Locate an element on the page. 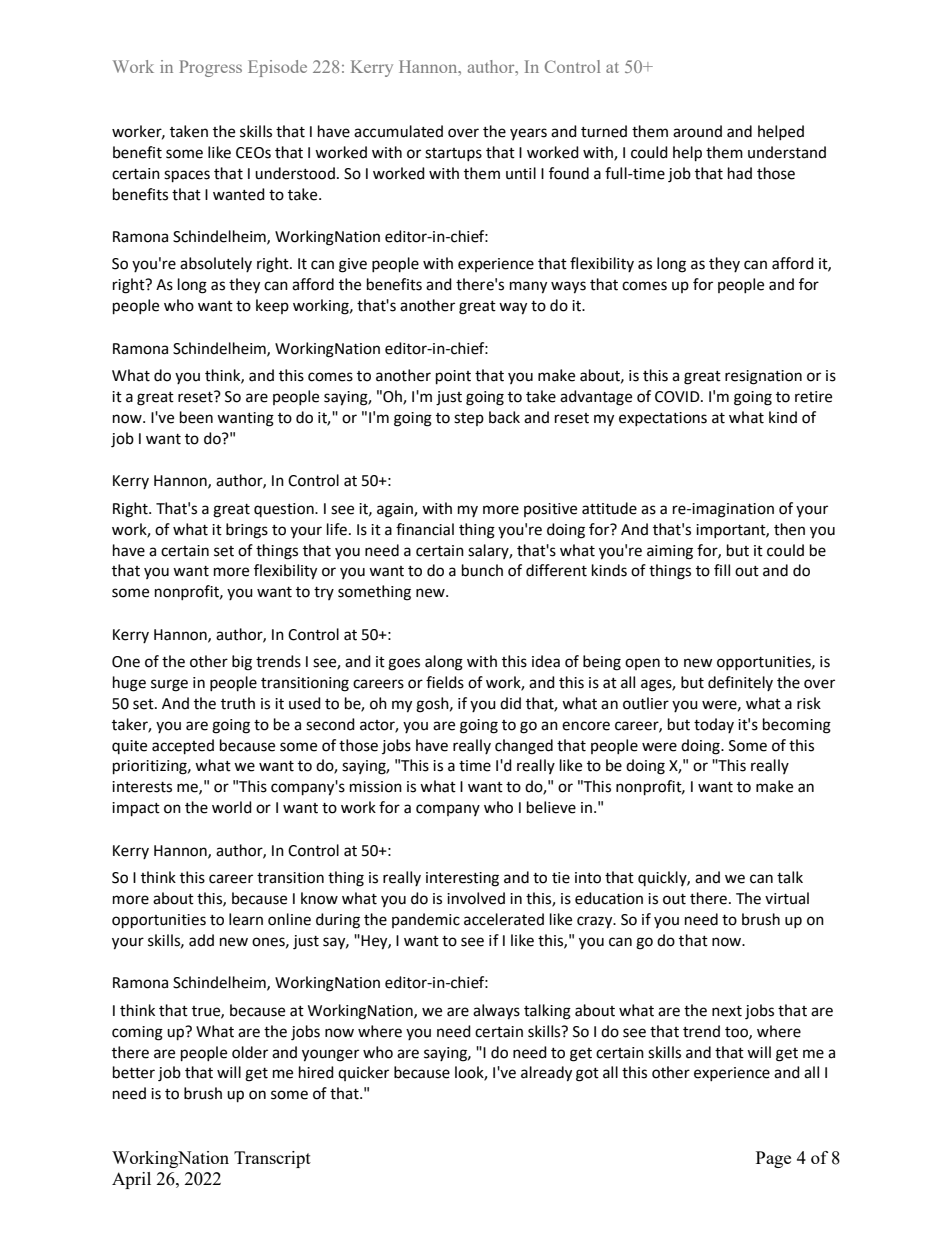 Image resolution: width=952 pixels, height=1233 pixels. big is located at coordinates (242, 663).
